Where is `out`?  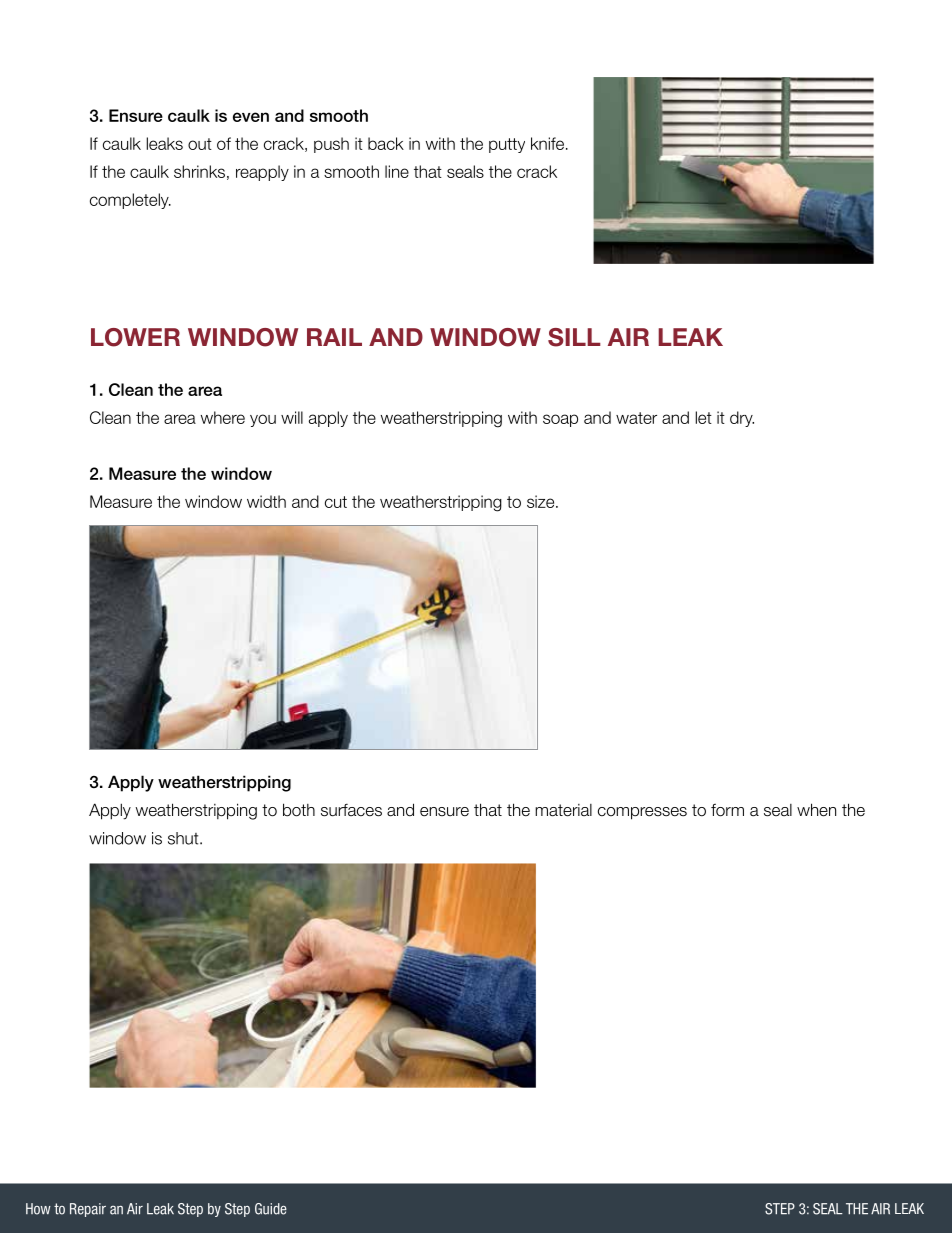 out is located at coordinates (200, 144).
